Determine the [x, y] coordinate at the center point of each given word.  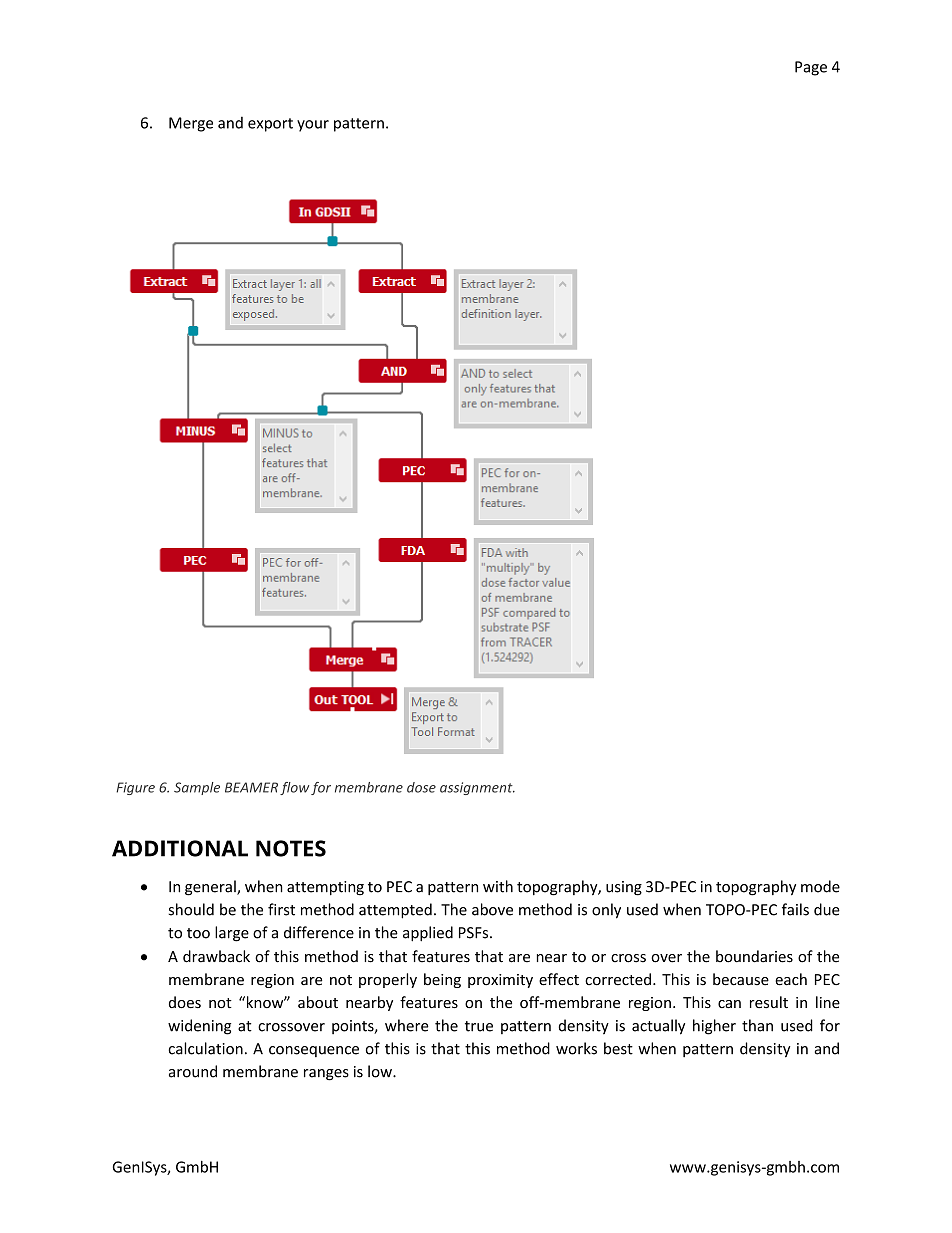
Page [811, 68]
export [270, 125]
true [479, 1026]
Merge [191, 124]
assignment [477, 788]
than [757, 1025]
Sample [197, 788]
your [313, 126]
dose [421, 787]
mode [820, 886]
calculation [205, 1048]
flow [294, 788]
